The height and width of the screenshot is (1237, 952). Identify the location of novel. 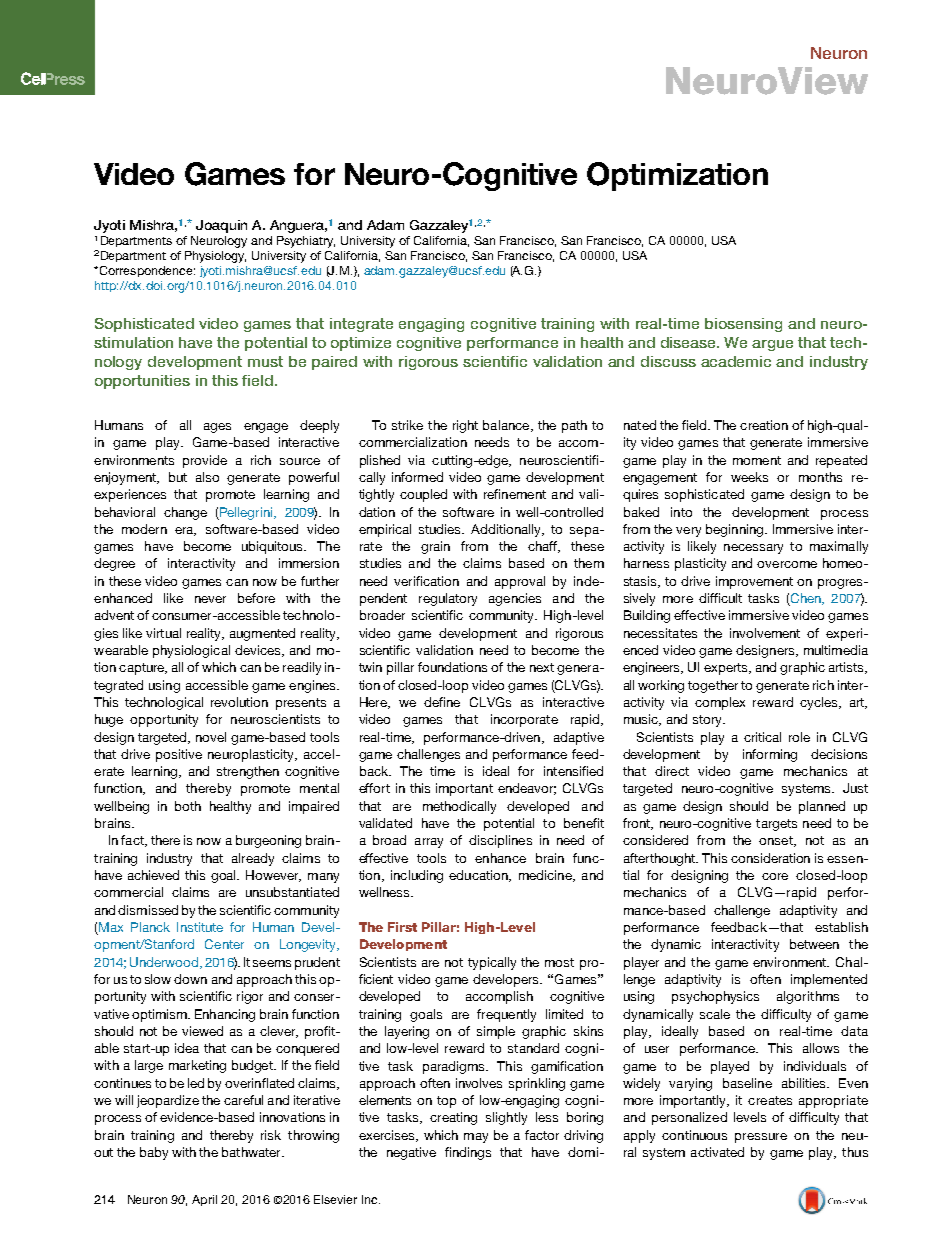
(211, 737).
